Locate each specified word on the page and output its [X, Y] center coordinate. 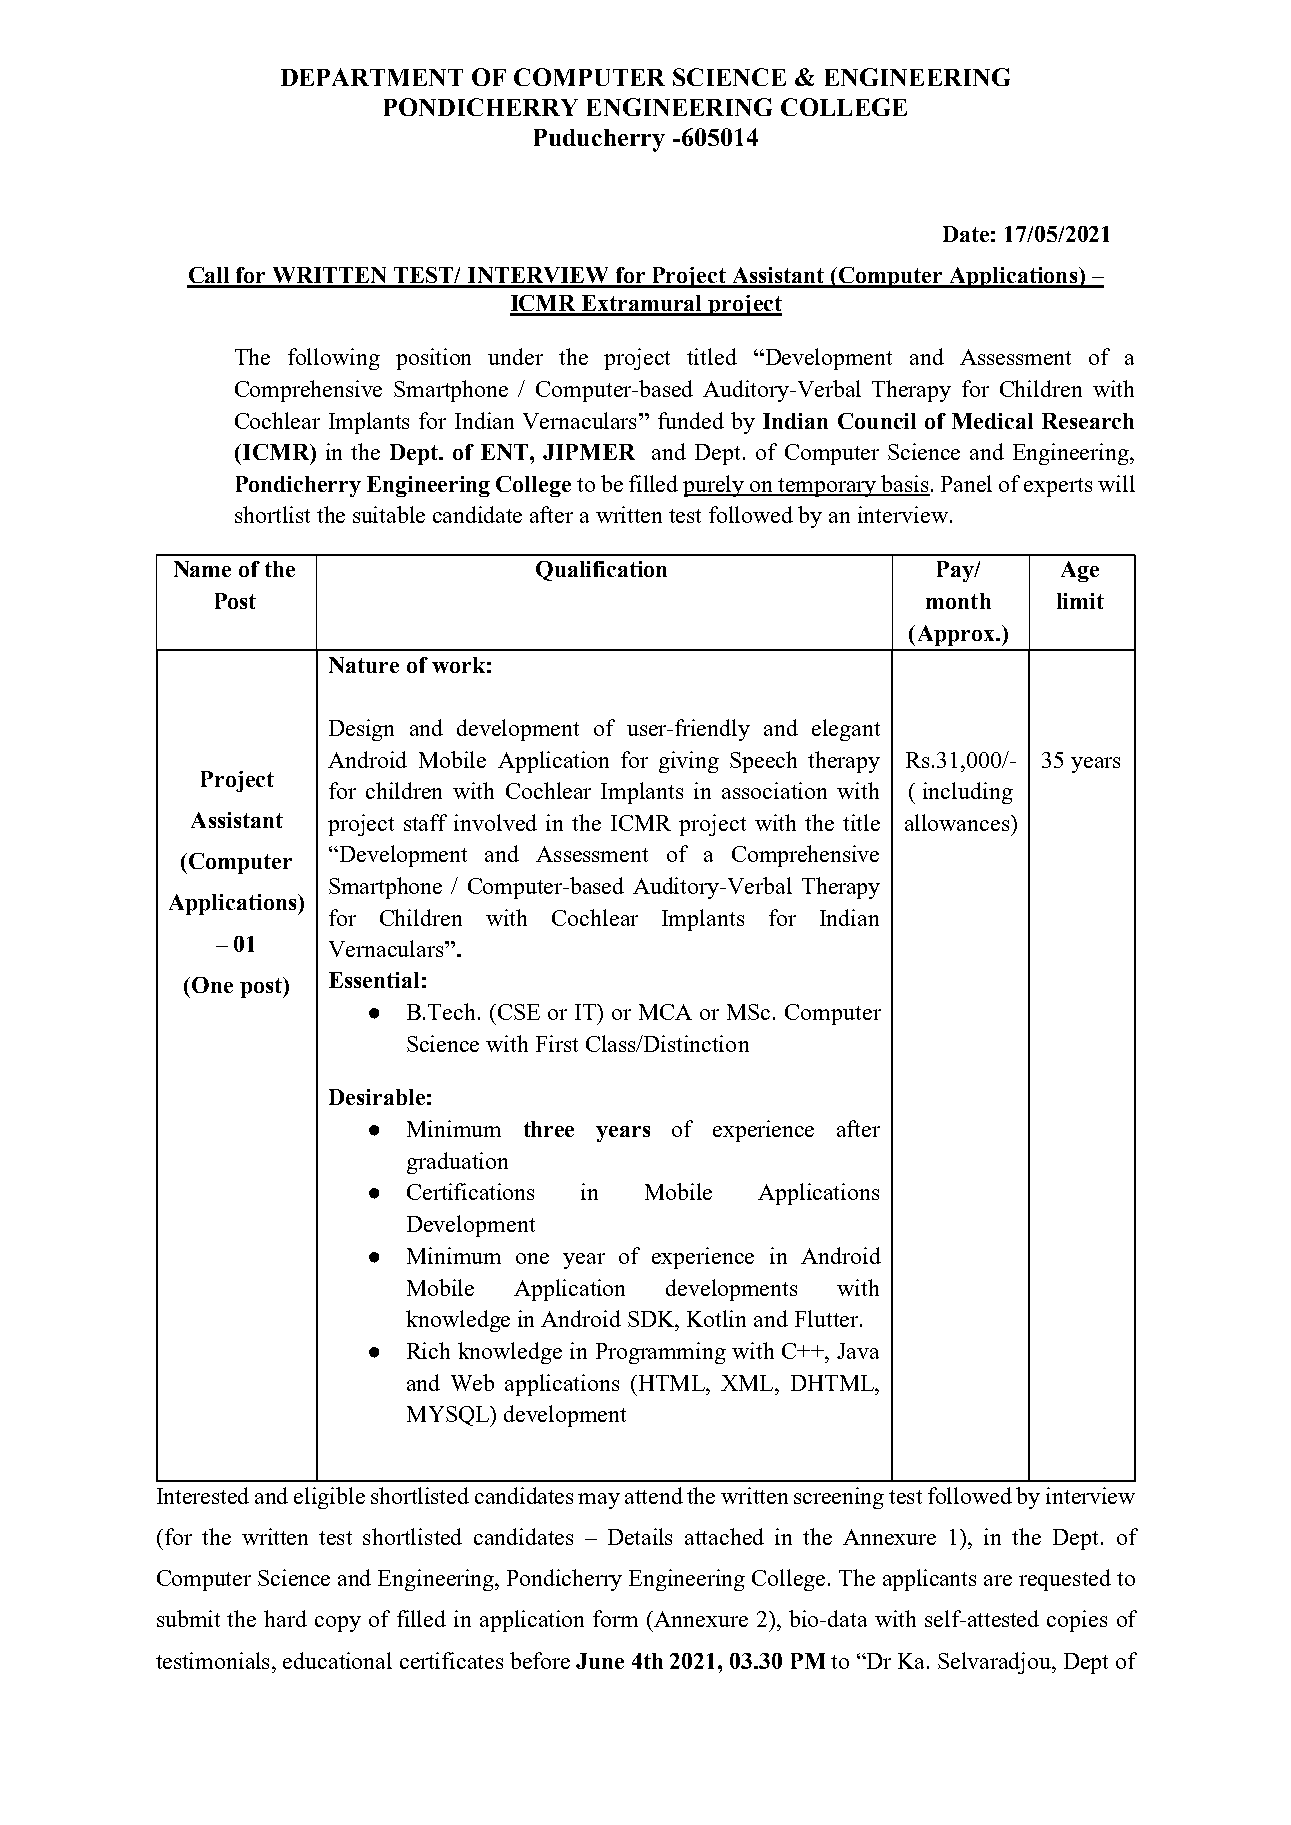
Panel [966, 483]
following [334, 359]
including [968, 793]
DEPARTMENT [372, 77]
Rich [428, 1350]
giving [689, 762]
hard [285, 1618]
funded [691, 420]
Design [361, 730]
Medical [992, 421]
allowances [958, 822]
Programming [661, 1353]
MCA [665, 1012]
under [515, 356]
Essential [374, 980]
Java [858, 1351]
